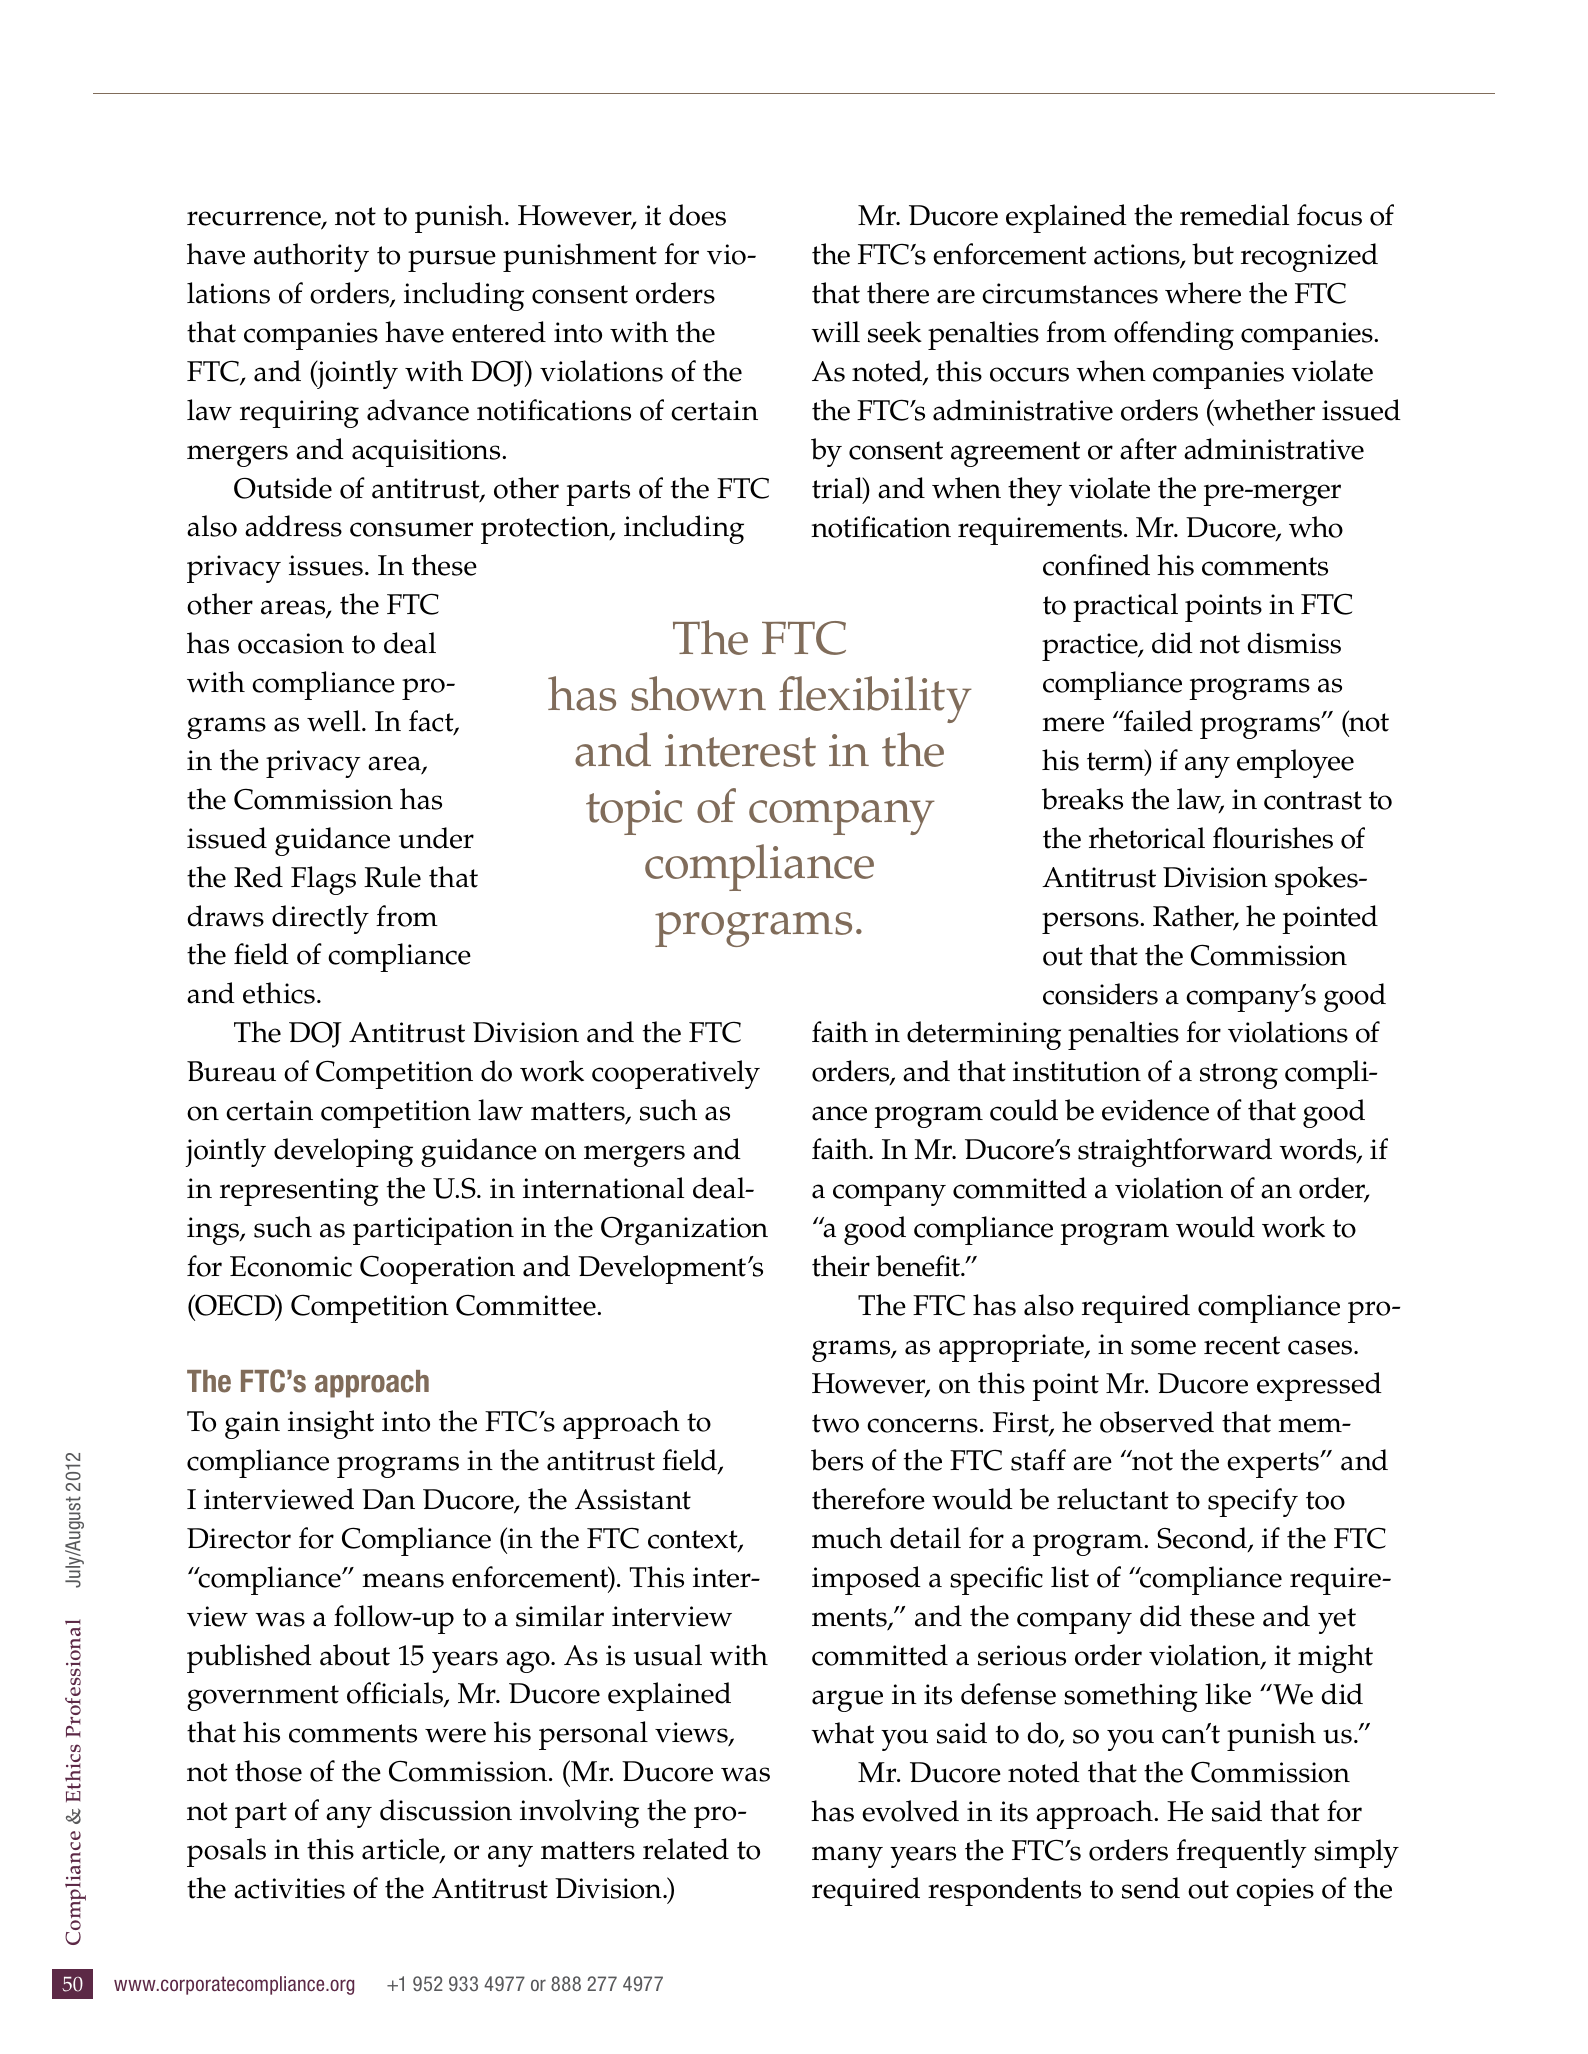  I want to click on authority, so click(311, 257).
